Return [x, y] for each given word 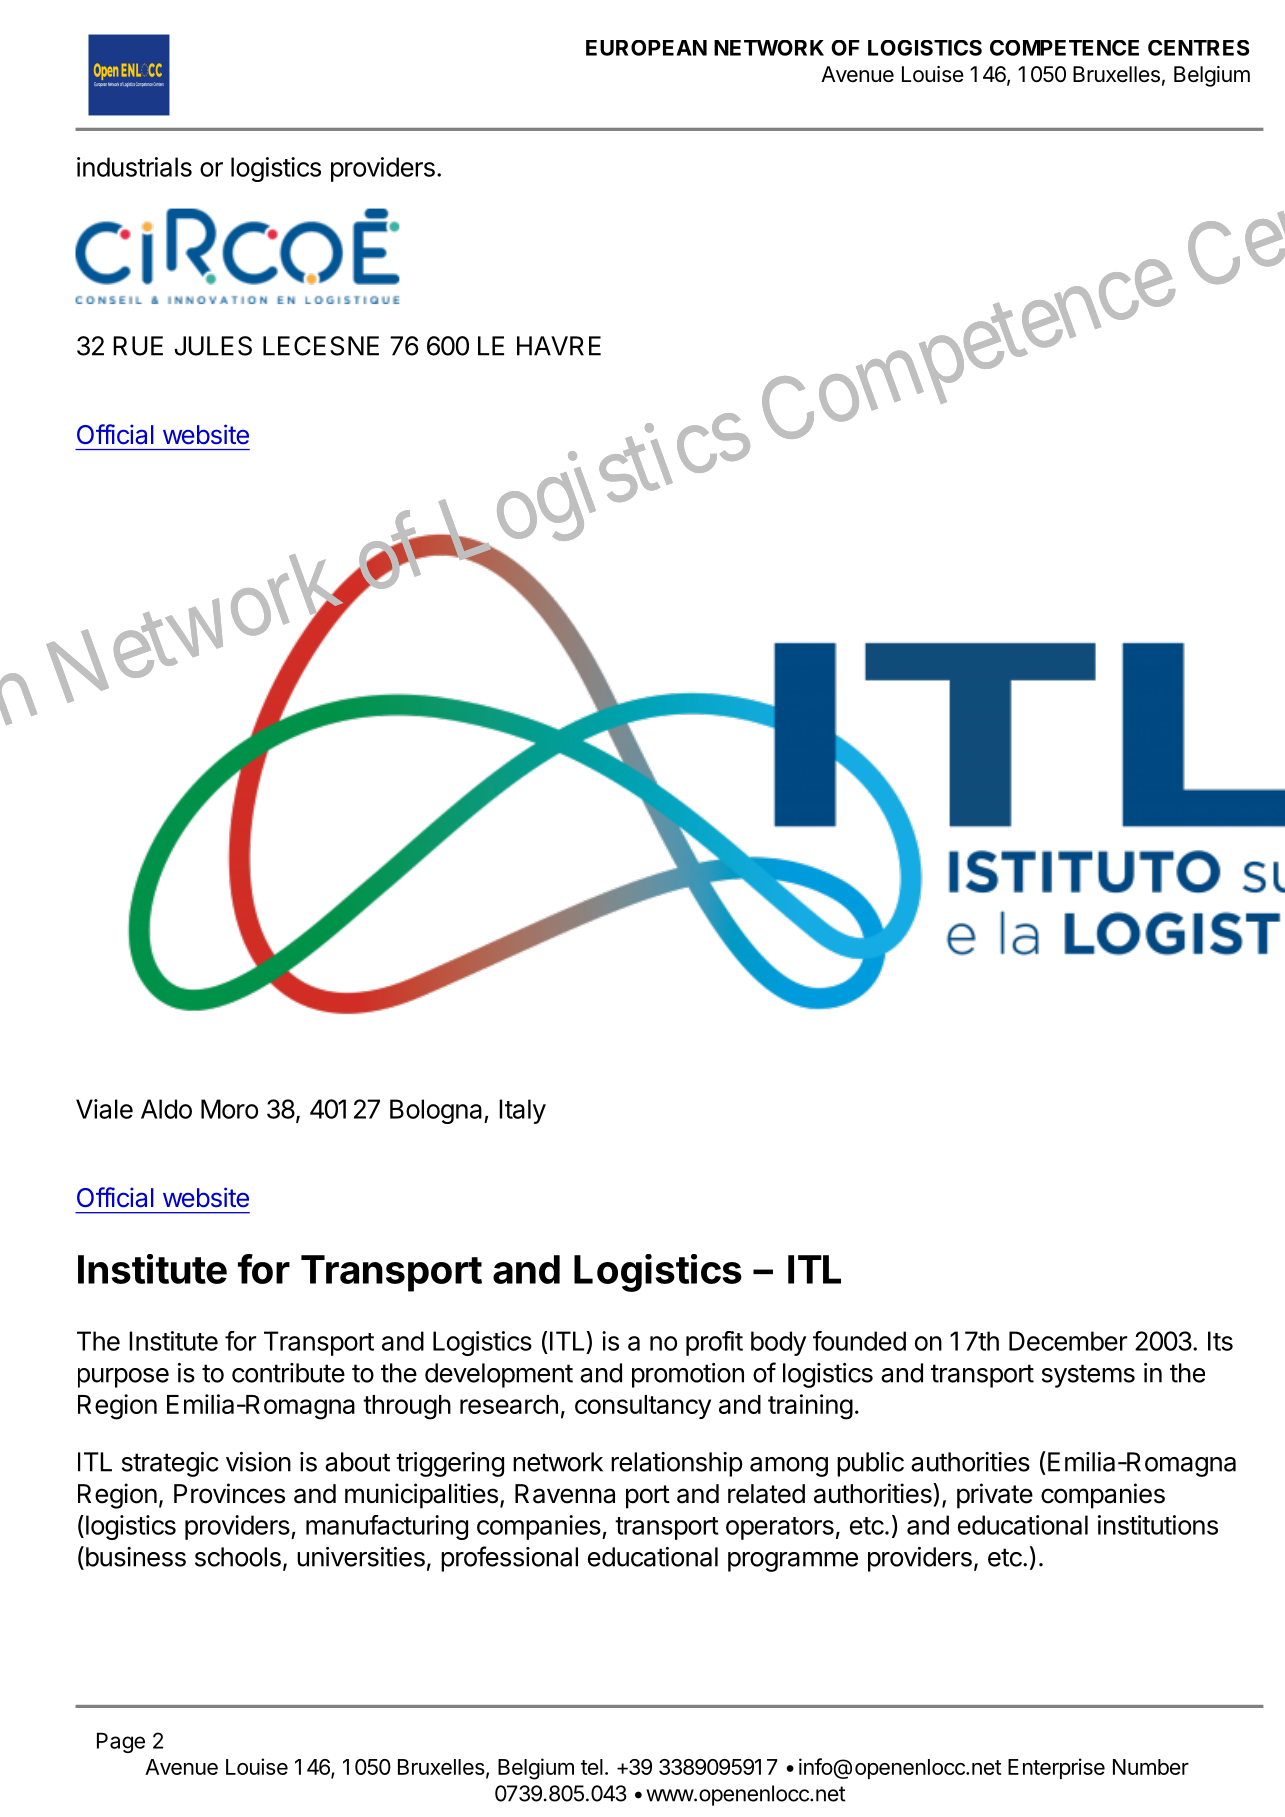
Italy [522, 1111]
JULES [213, 346]
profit [714, 1343]
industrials [134, 167]
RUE [138, 346]
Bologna [437, 1111]
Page [121, 1742]
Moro [229, 1109]
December [1068, 1341]
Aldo [166, 1109]
